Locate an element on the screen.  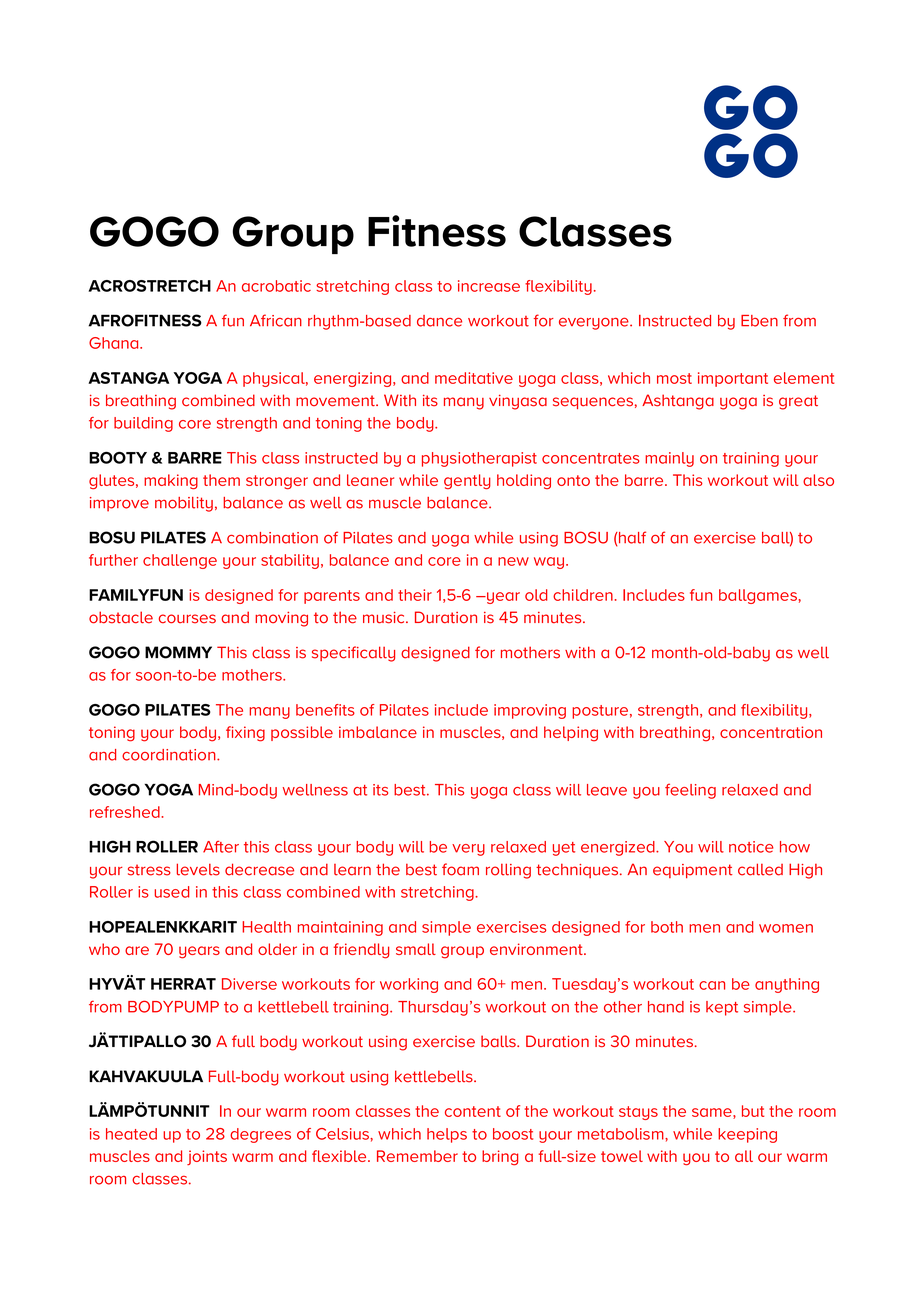
foam is located at coordinates (460, 869).
